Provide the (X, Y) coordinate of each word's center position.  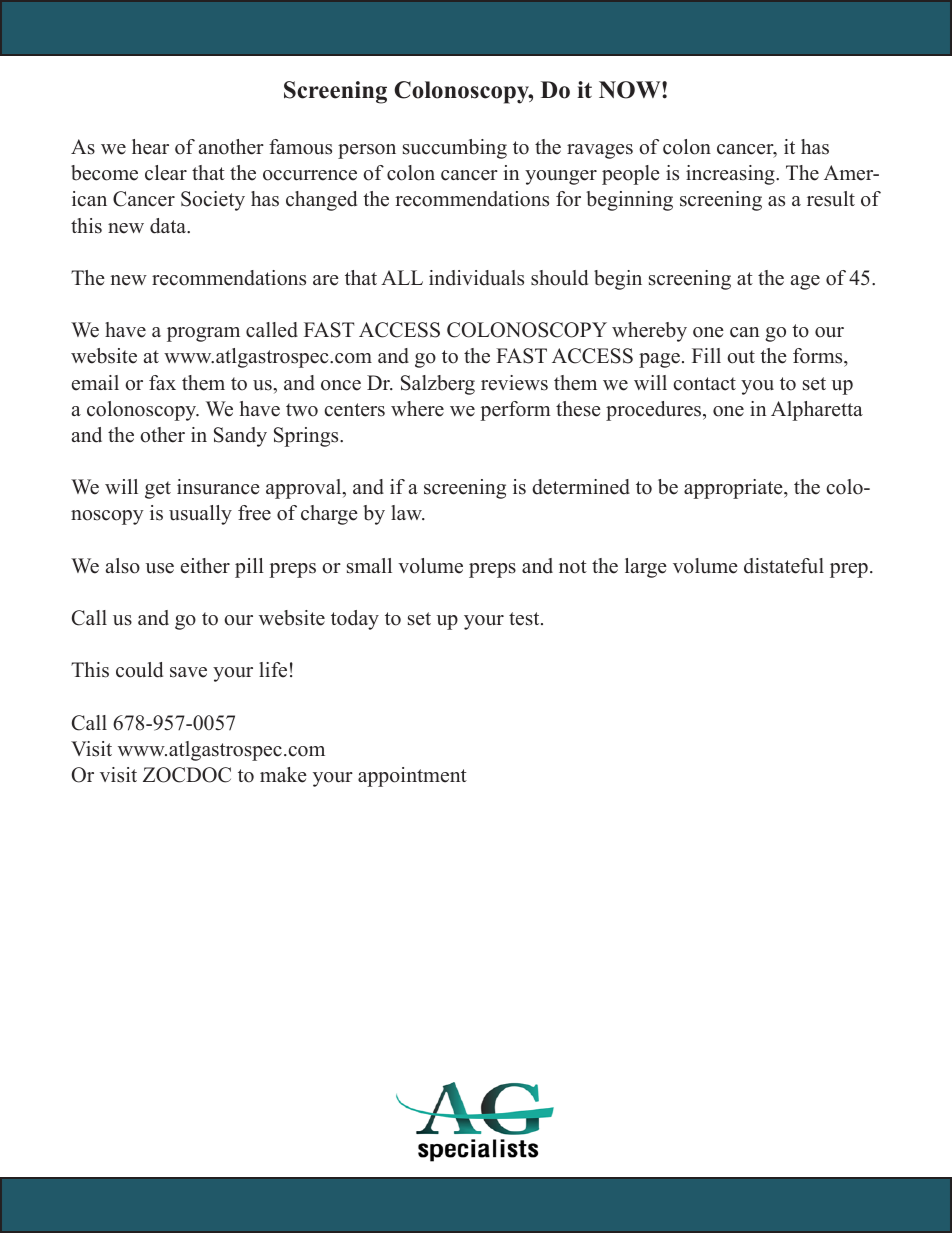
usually (200, 515)
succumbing (455, 149)
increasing (731, 175)
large (646, 568)
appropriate (734, 489)
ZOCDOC (187, 775)
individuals (476, 278)
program (203, 334)
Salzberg (438, 385)
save (188, 672)
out (741, 357)
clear (166, 173)
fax (162, 382)
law (407, 512)
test (525, 619)
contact (704, 384)
